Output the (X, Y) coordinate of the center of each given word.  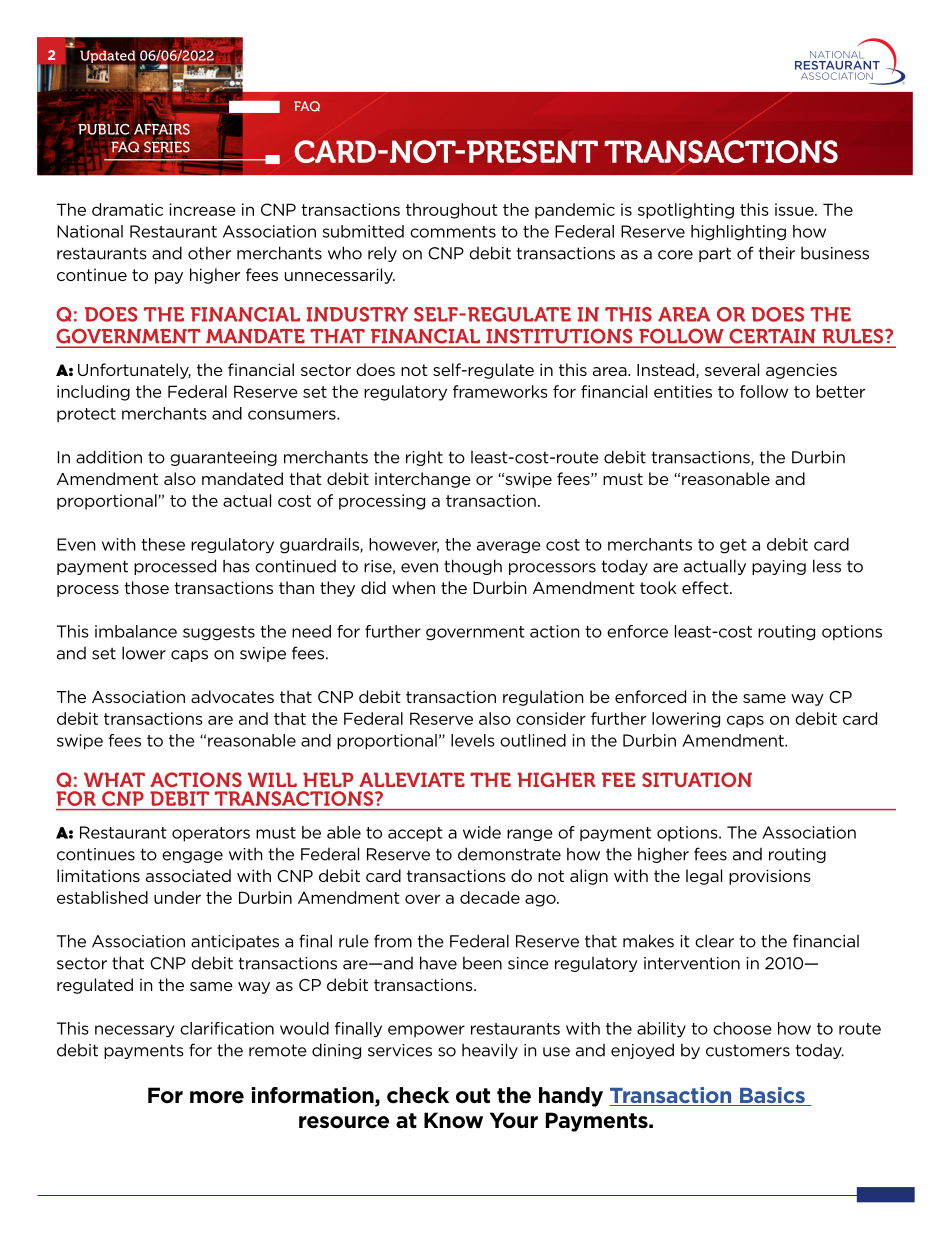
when (413, 587)
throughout (452, 211)
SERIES (167, 147)
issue (795, 209)
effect (706, 587)
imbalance (136, 631)
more (217, 1097)
